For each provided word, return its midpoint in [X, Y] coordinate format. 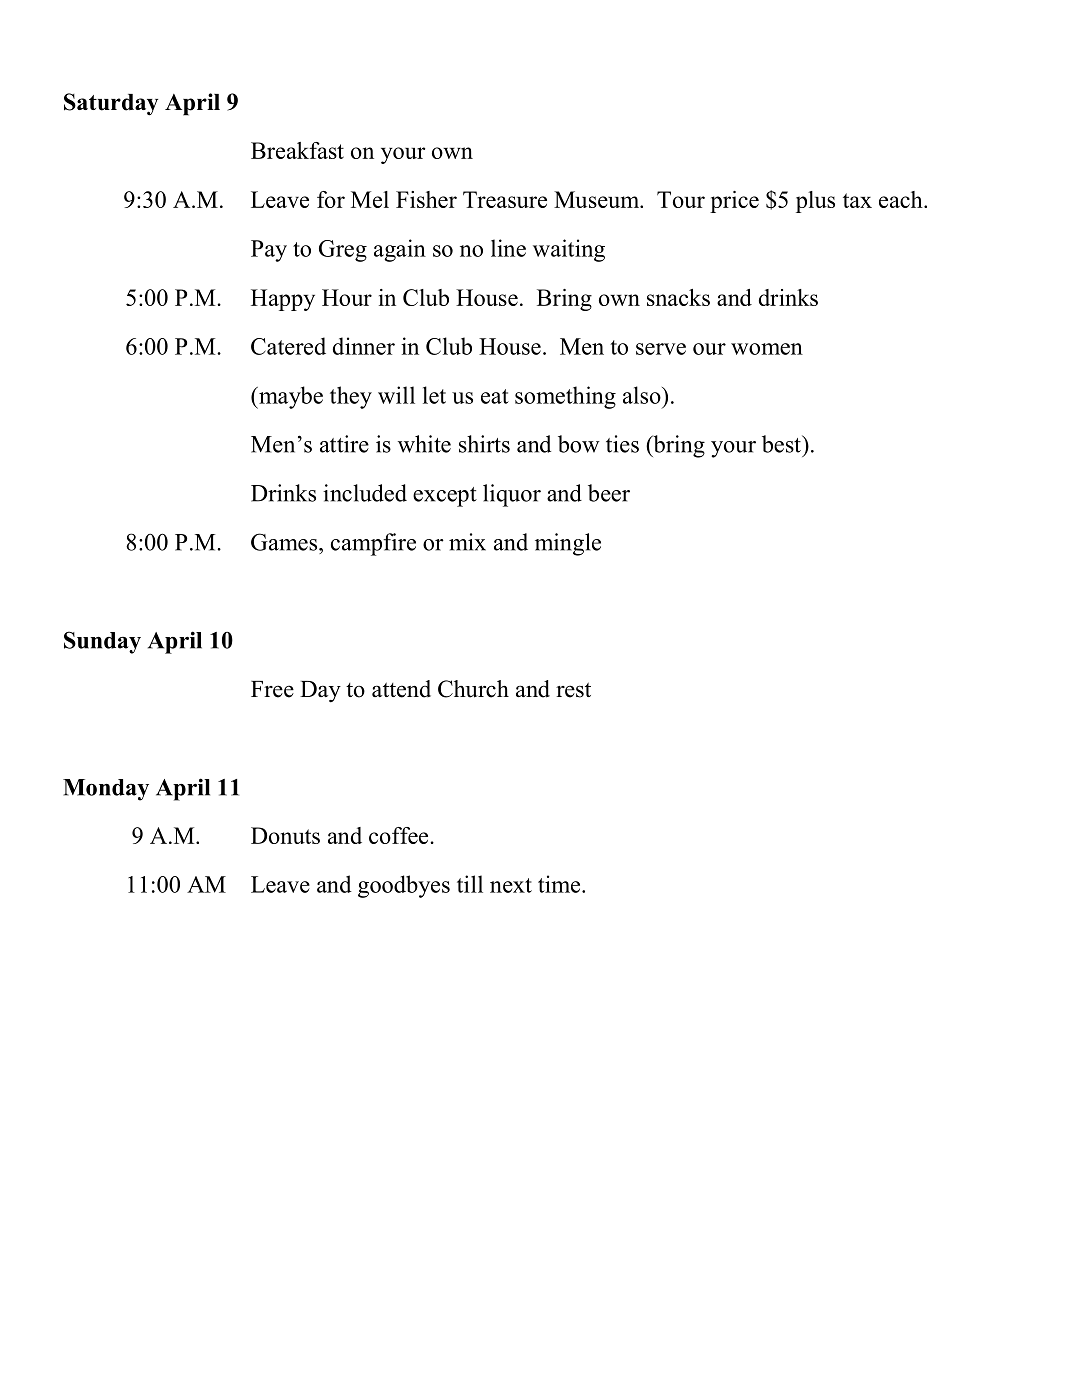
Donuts [285, 835]
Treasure [505, 199]
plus [815, 202]
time [560, 884]
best [782, 444]
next [511, 885]
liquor [512, 495]
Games [284, 542]
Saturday [111, 104]
